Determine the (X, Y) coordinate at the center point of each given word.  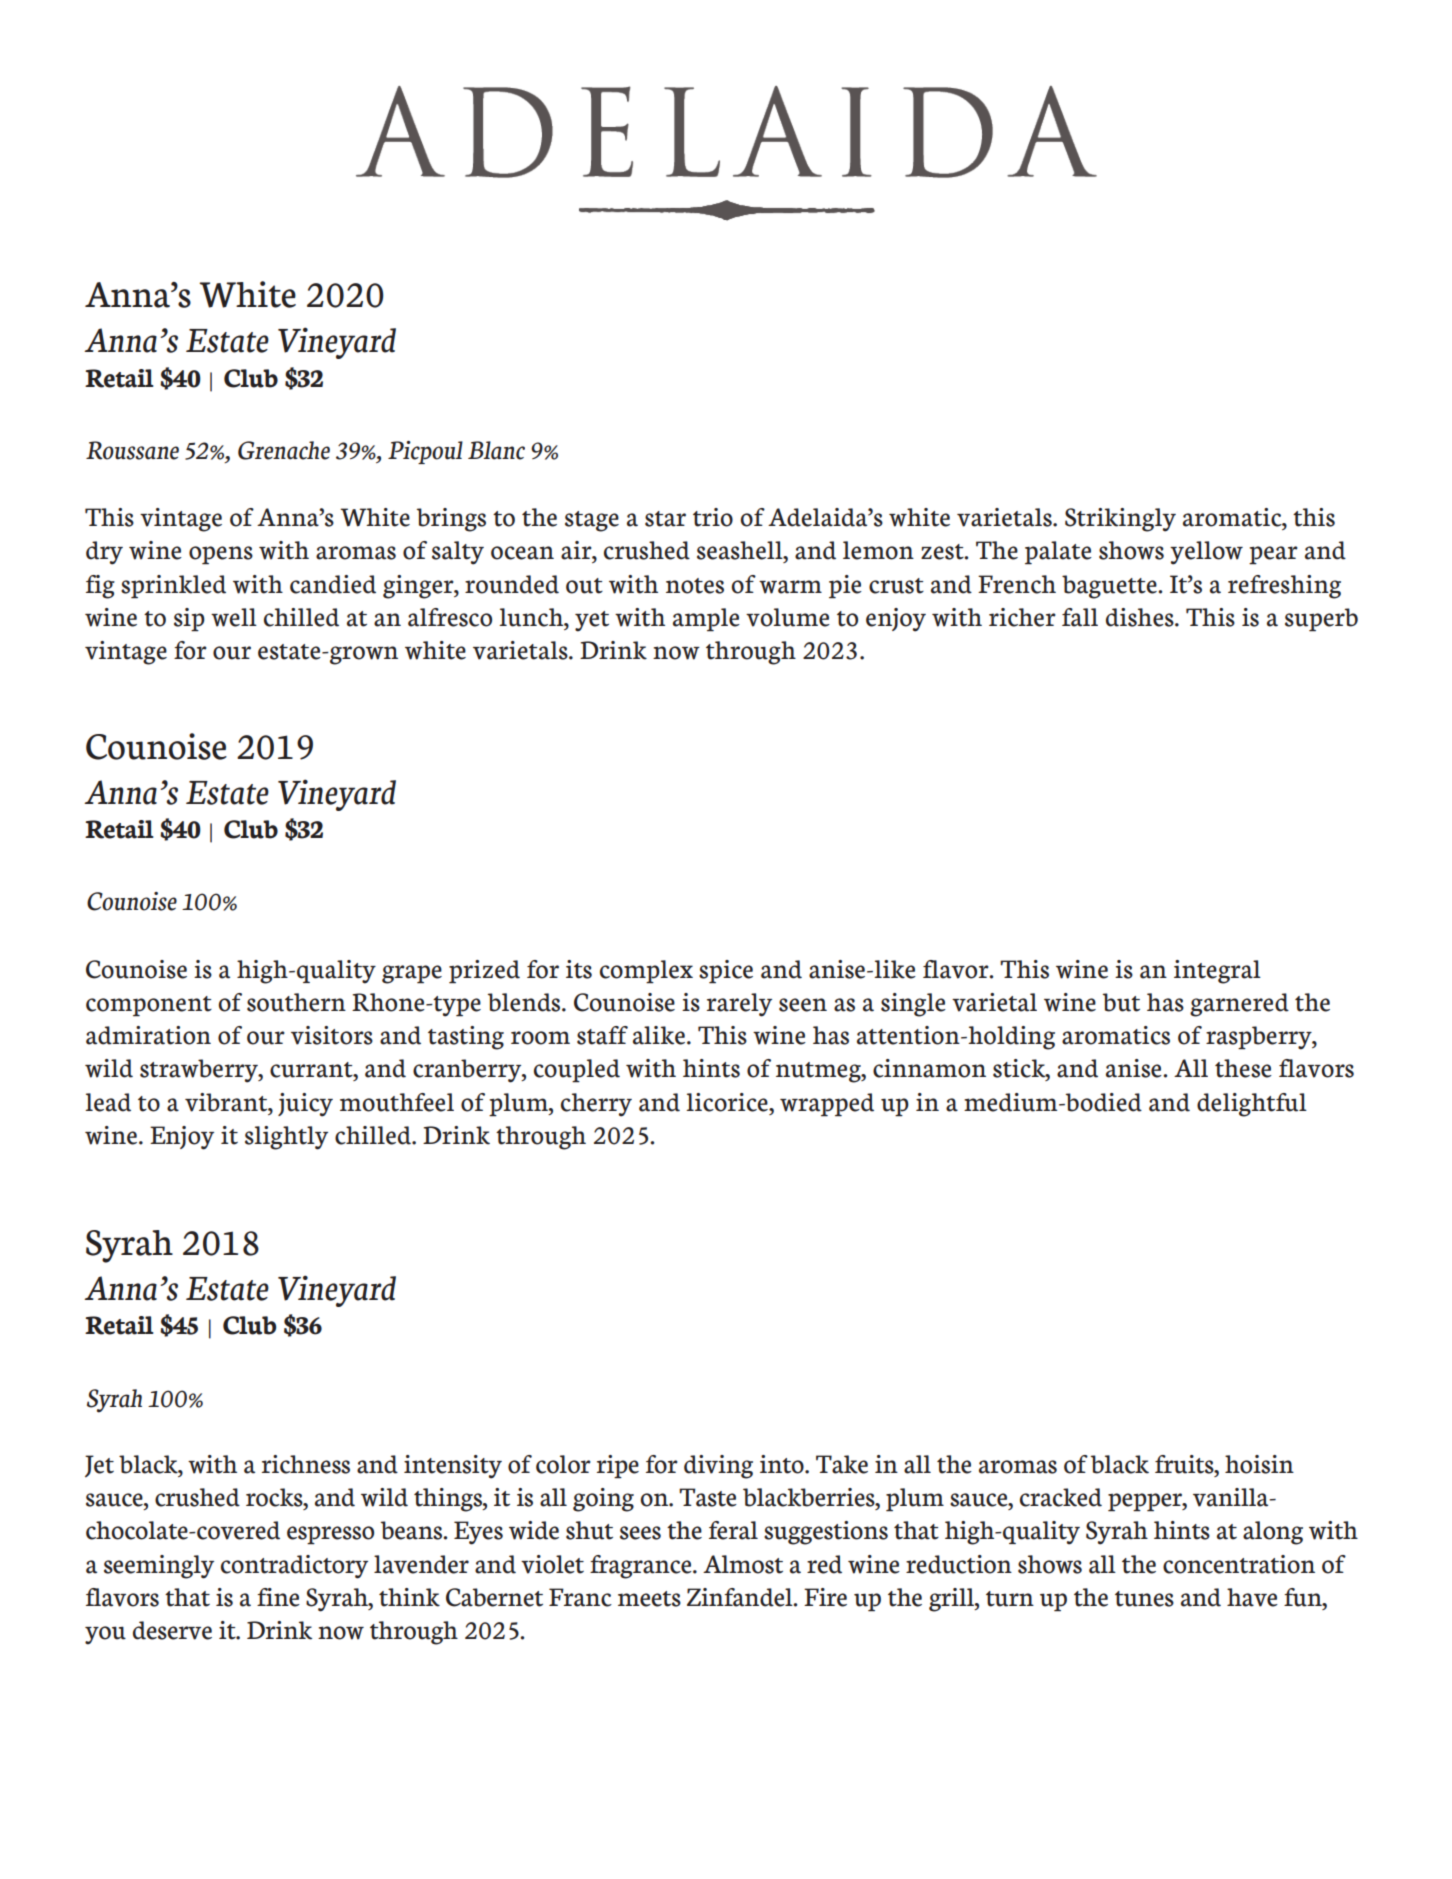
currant (312, 1070)
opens (221, 555)
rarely (739, 1005)
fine (278, 1597)
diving (718, 1467)
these (1243, 1068)
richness (306, 1464)
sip (189, 620)
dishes (1141, 617)
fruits (1185, 1464)
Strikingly (1120, 520)
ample (706, 620)
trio (713, 517)
